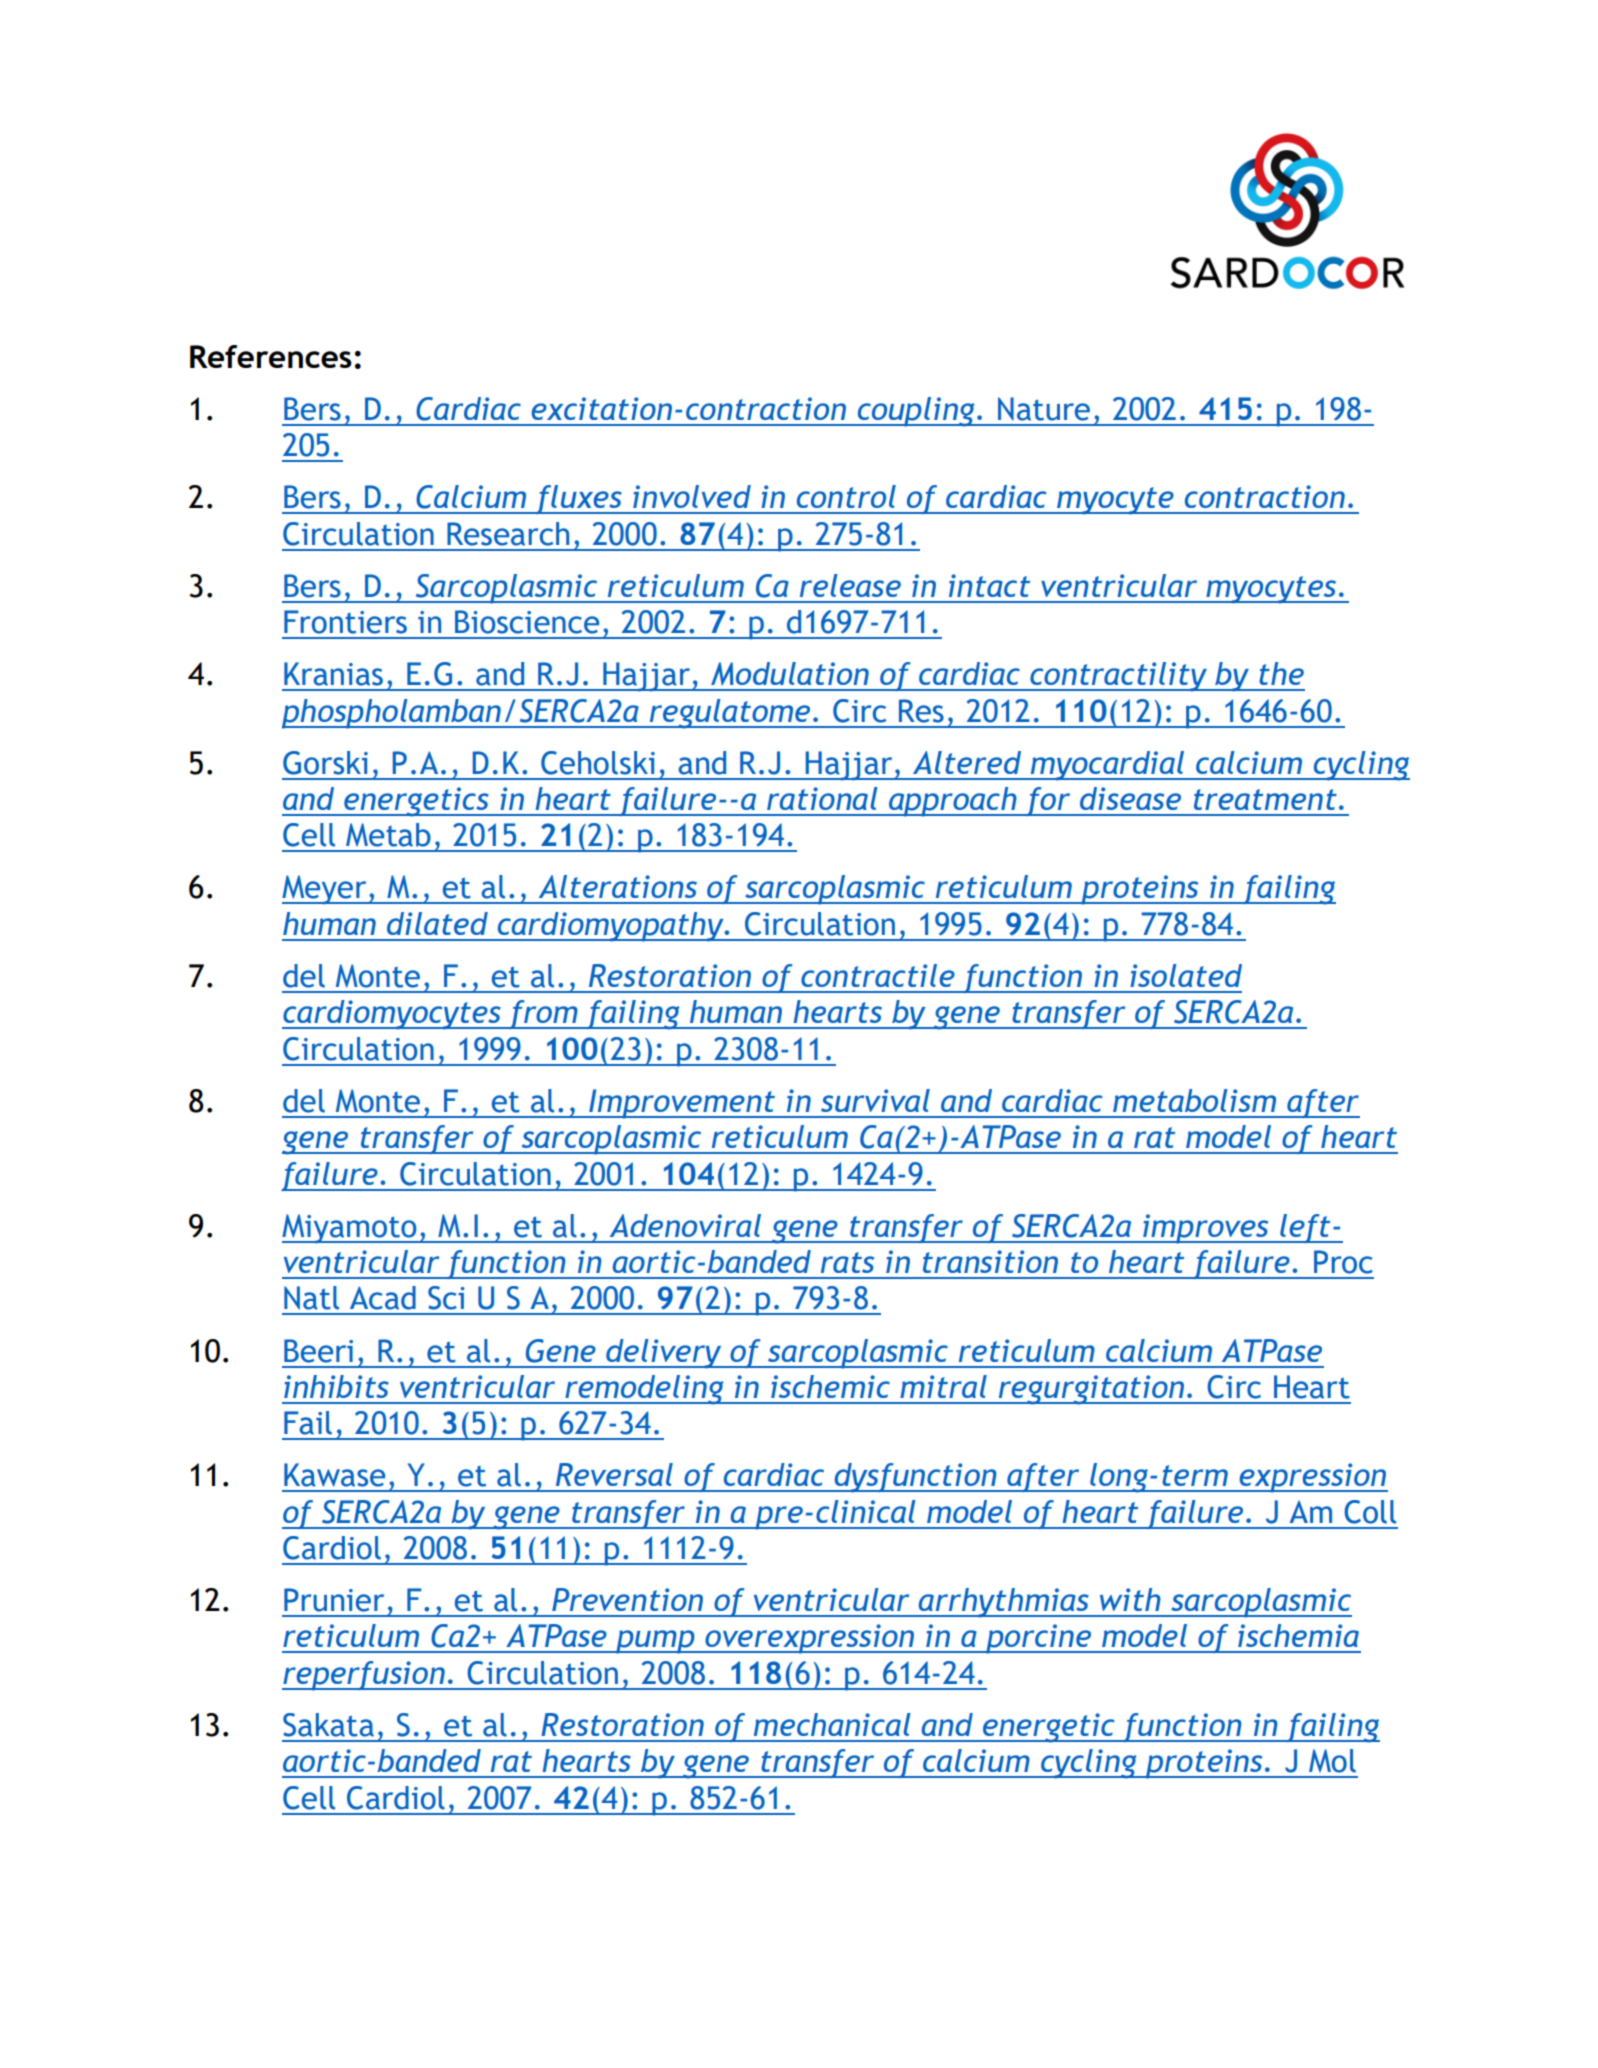 Image resolution: width=1598 pixels, height=2068 pixels. What do you see at coordinates (1206, 1229) in the screenshot?
I see `improves` at bounding box center [1206, 1229].
